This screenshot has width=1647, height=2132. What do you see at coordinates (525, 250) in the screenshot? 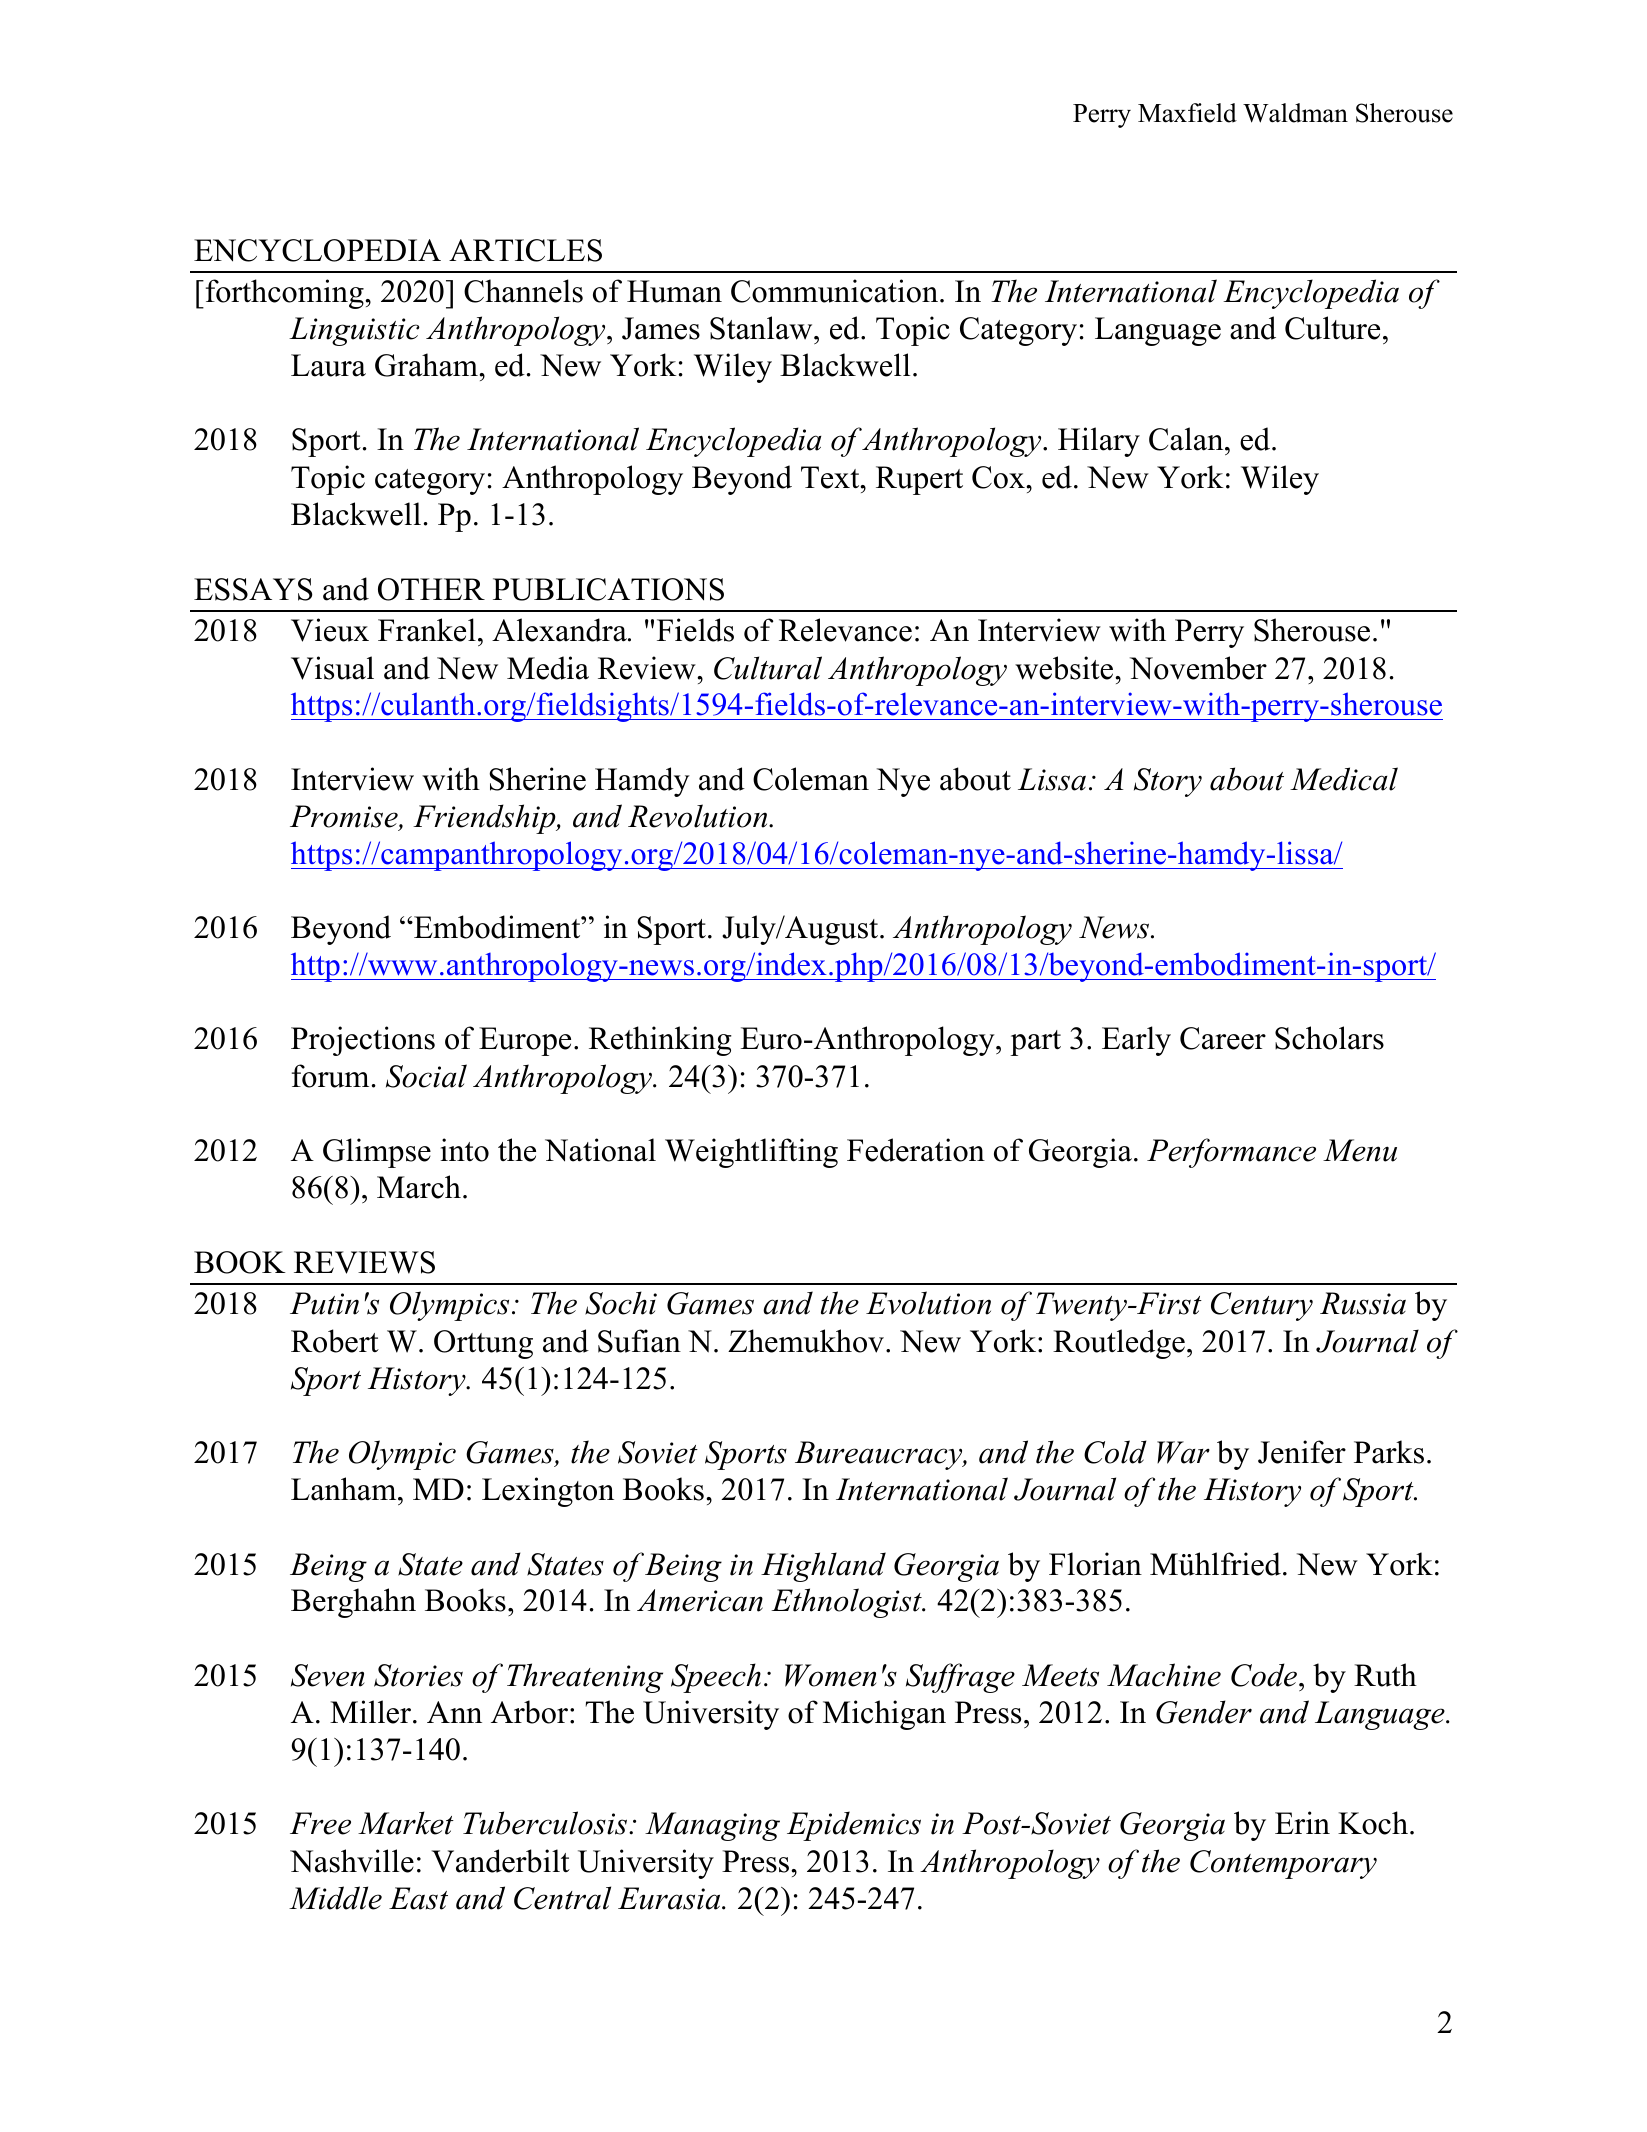
I see `ARTICLES` at bounding box center [525, 250].
